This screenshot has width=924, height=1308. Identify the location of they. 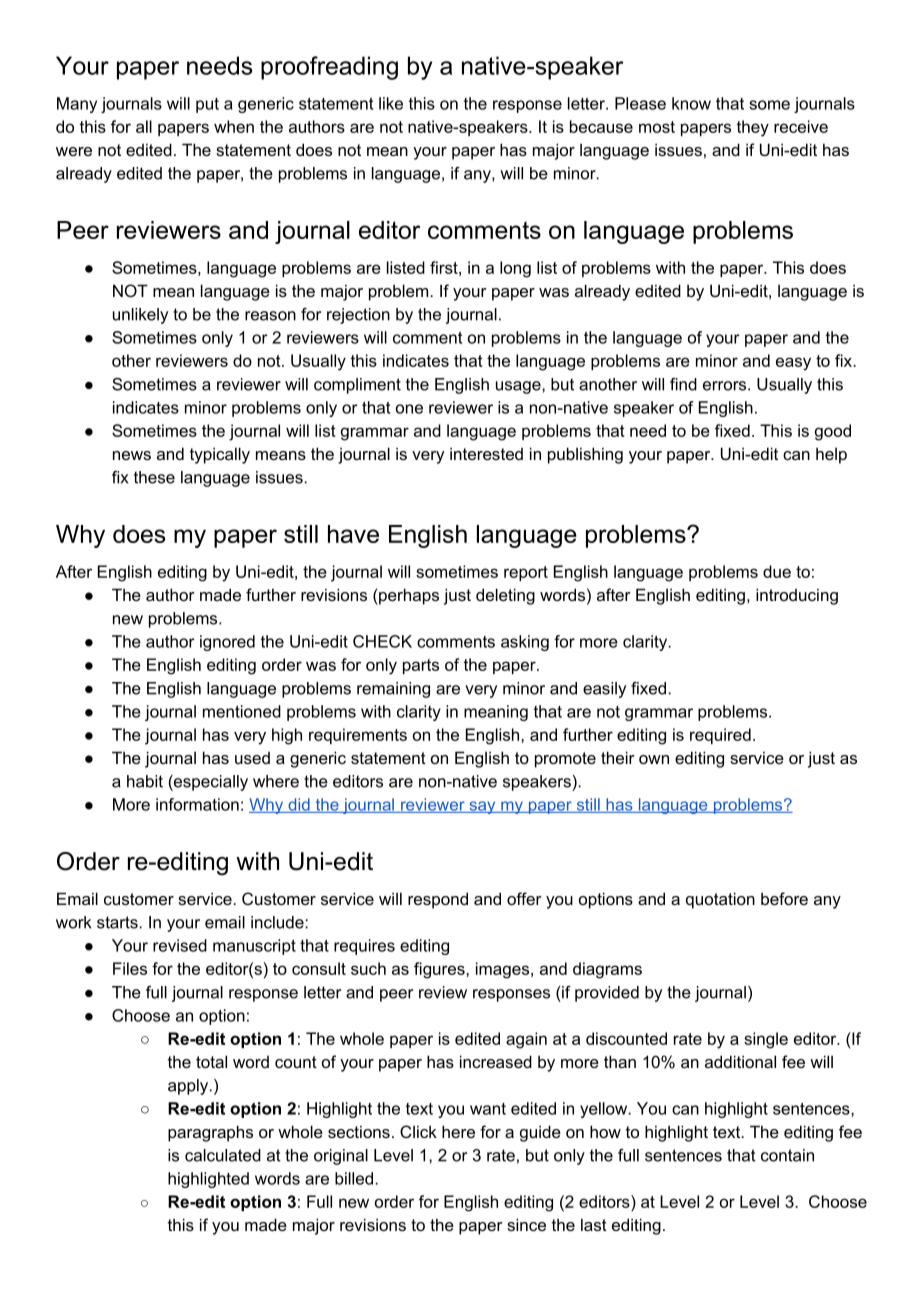
(752, 128).
